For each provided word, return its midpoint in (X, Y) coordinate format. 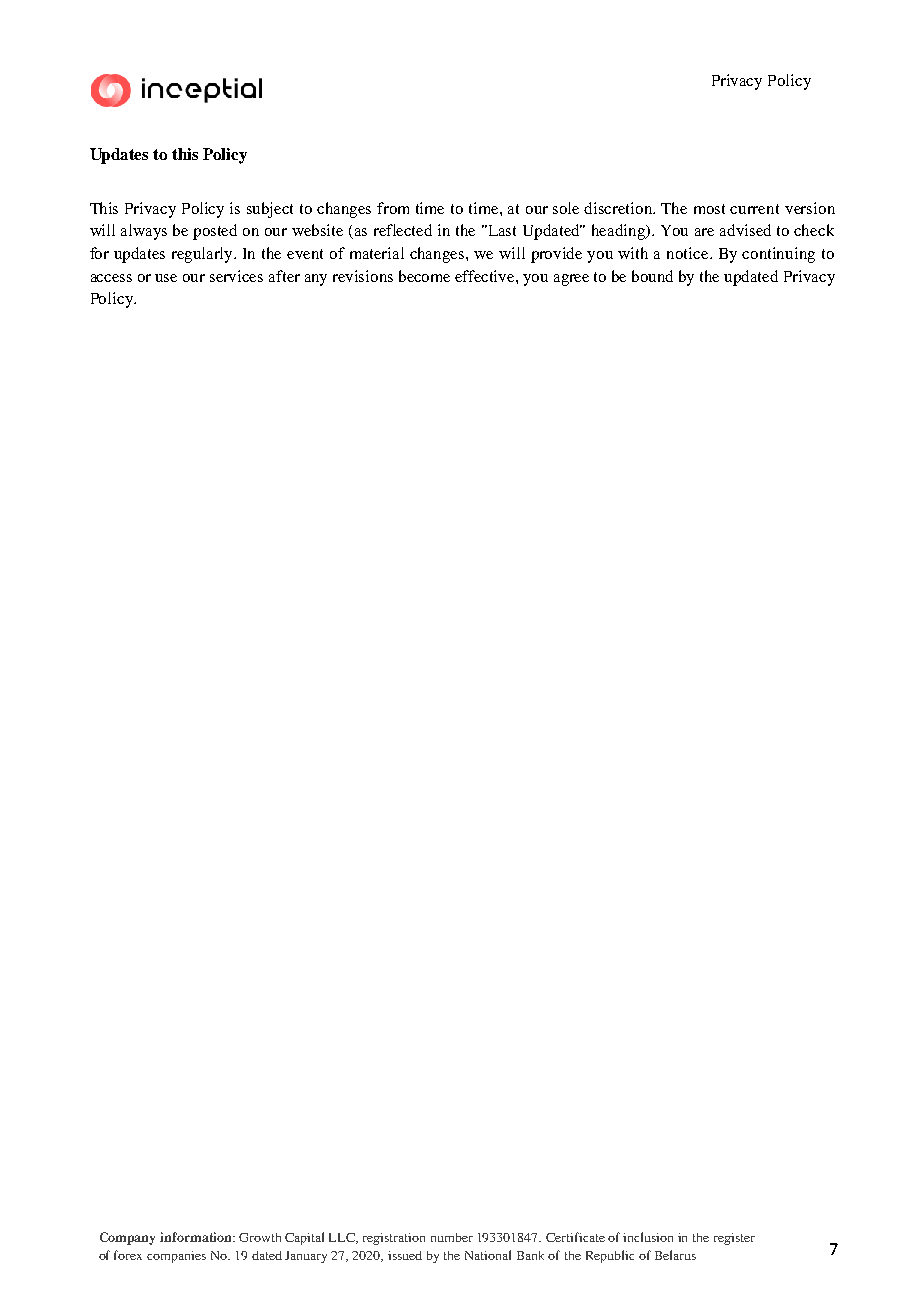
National (488, 1255)
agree (571, 280)
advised (745, 230)
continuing (778, 255)
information (197, 1237)
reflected (403, 230)
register (734, 1239)
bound (652, 276)
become (424, 276)
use (166, 278)
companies (176, 1257)
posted (215, 232)
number (452, 1237)
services (236, 276)
